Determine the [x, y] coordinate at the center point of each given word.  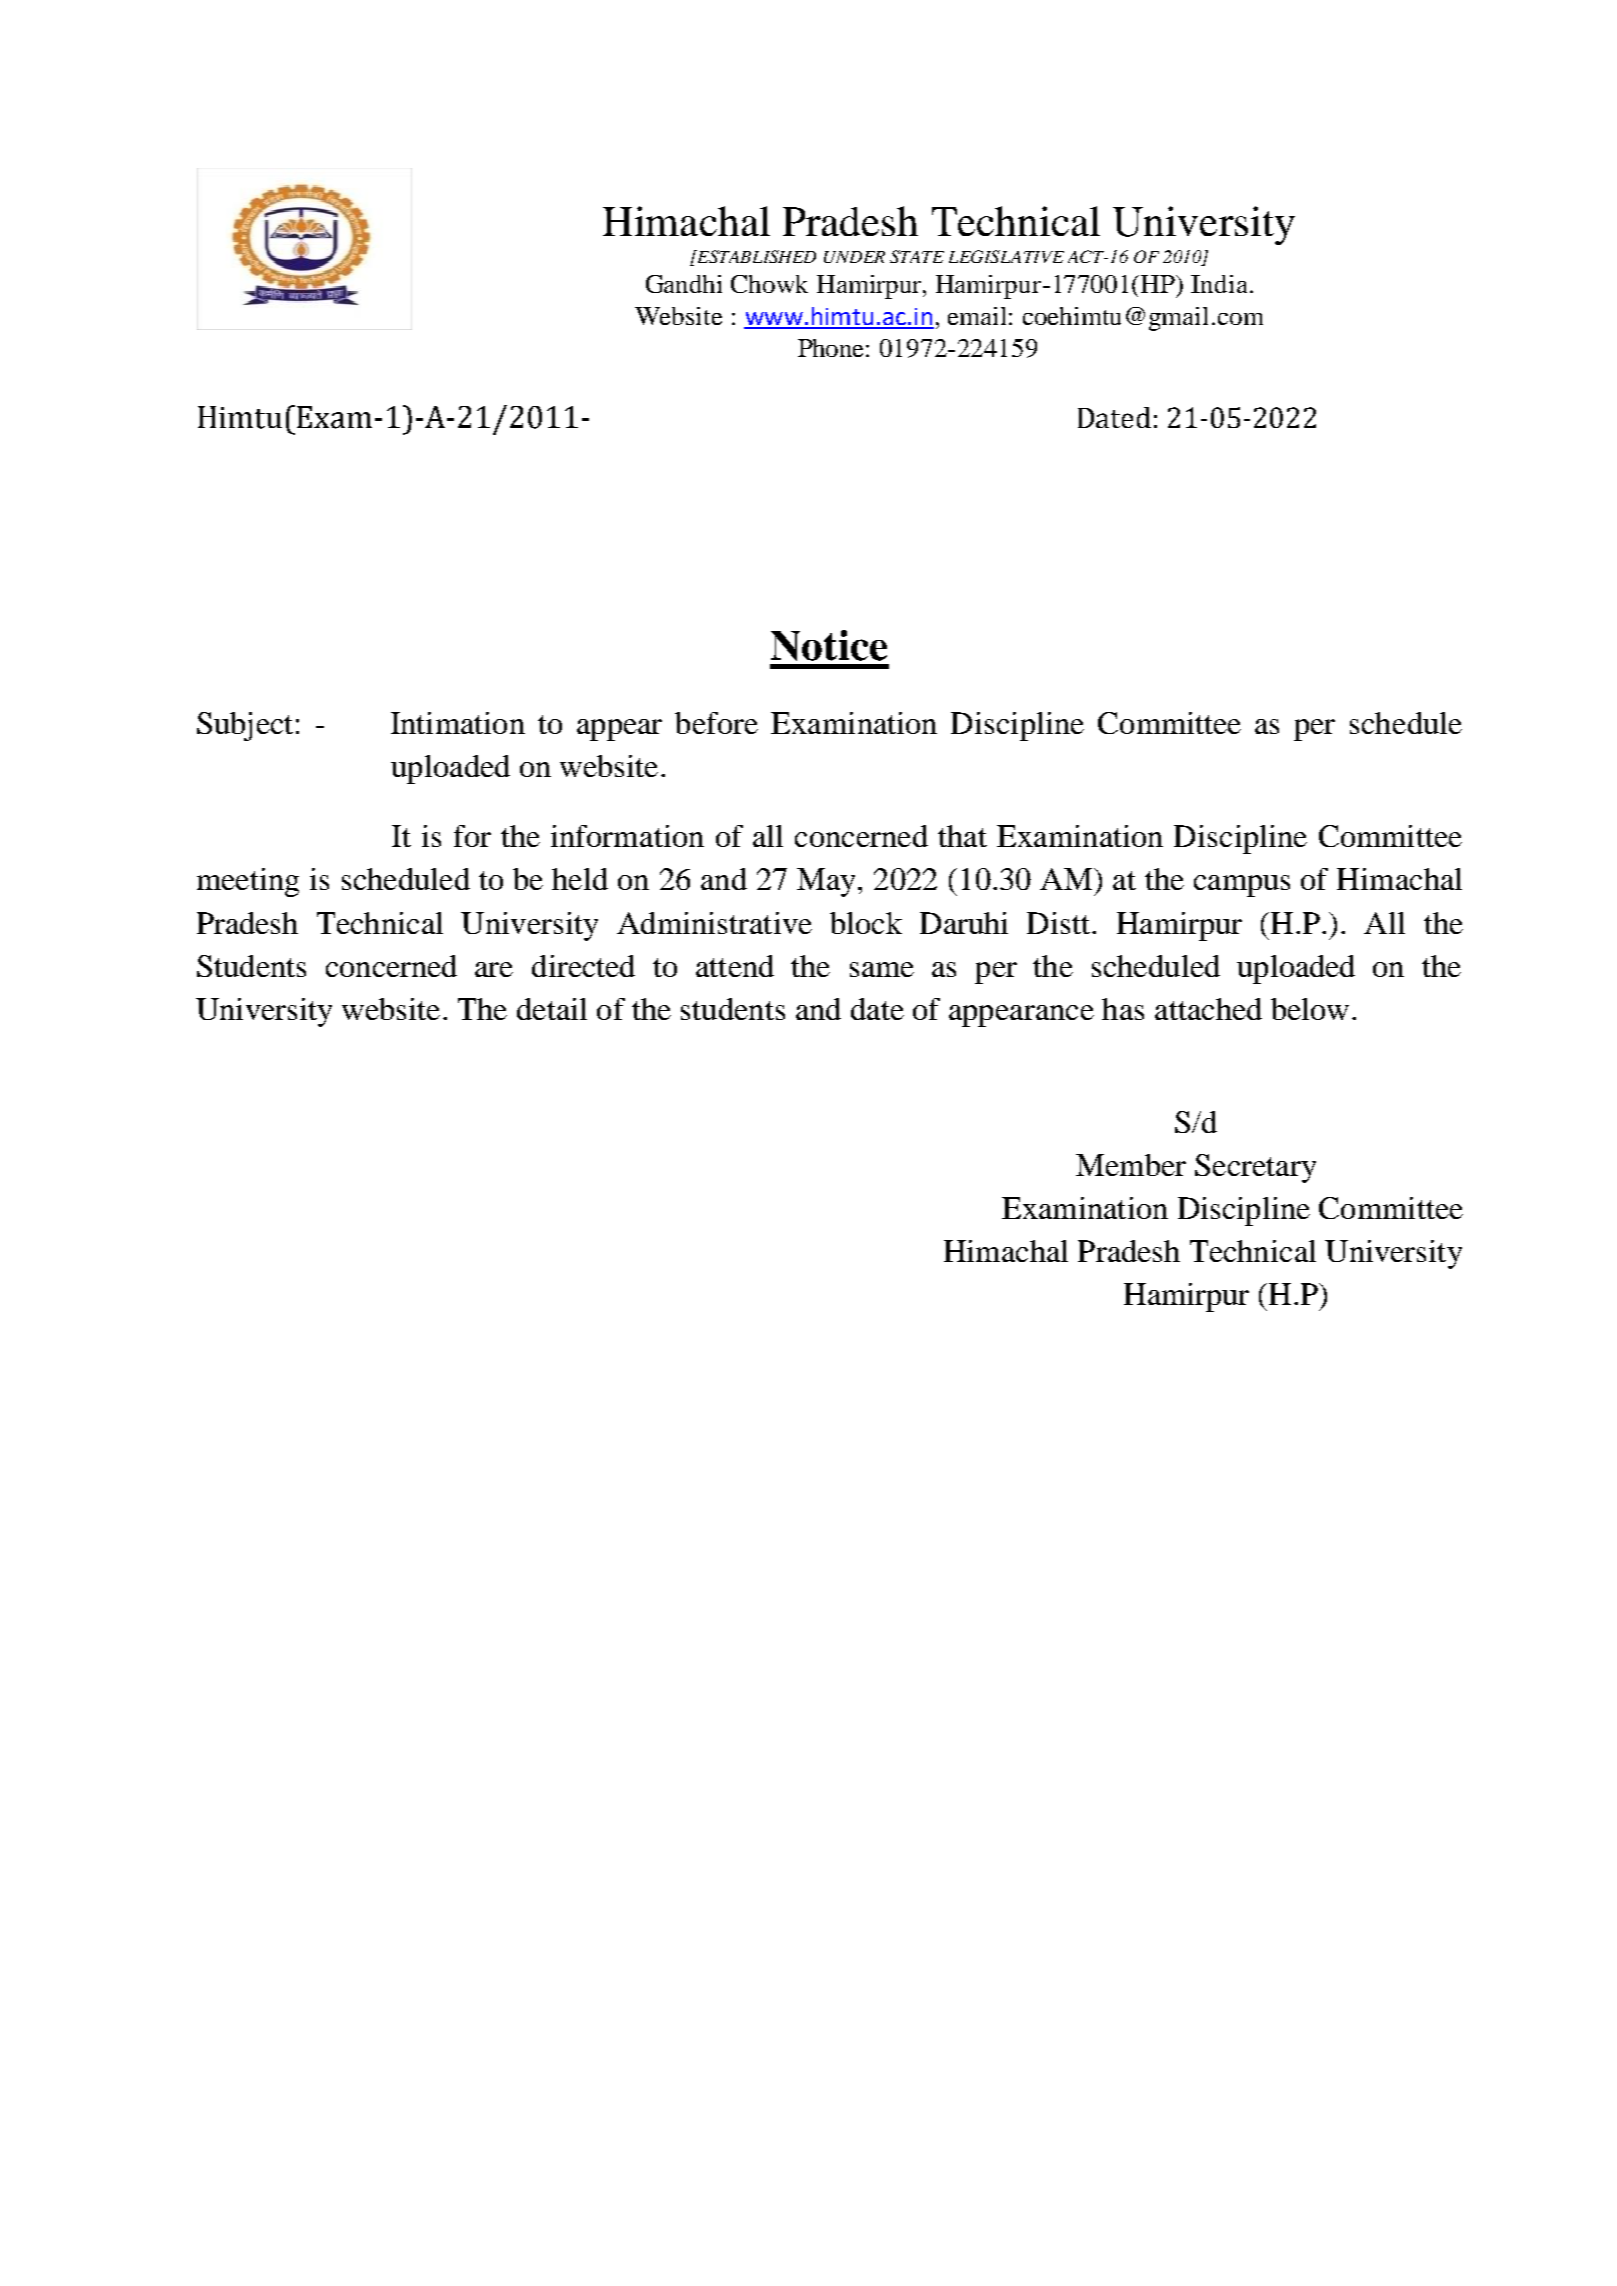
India [1219, 284]
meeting [248, 882]
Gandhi [684, 284]
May [826, 882]
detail [552, 1009]
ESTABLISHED [755, 256]
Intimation [458, 723]
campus [1242, 886]
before [716, 723]
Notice [829, 645]
